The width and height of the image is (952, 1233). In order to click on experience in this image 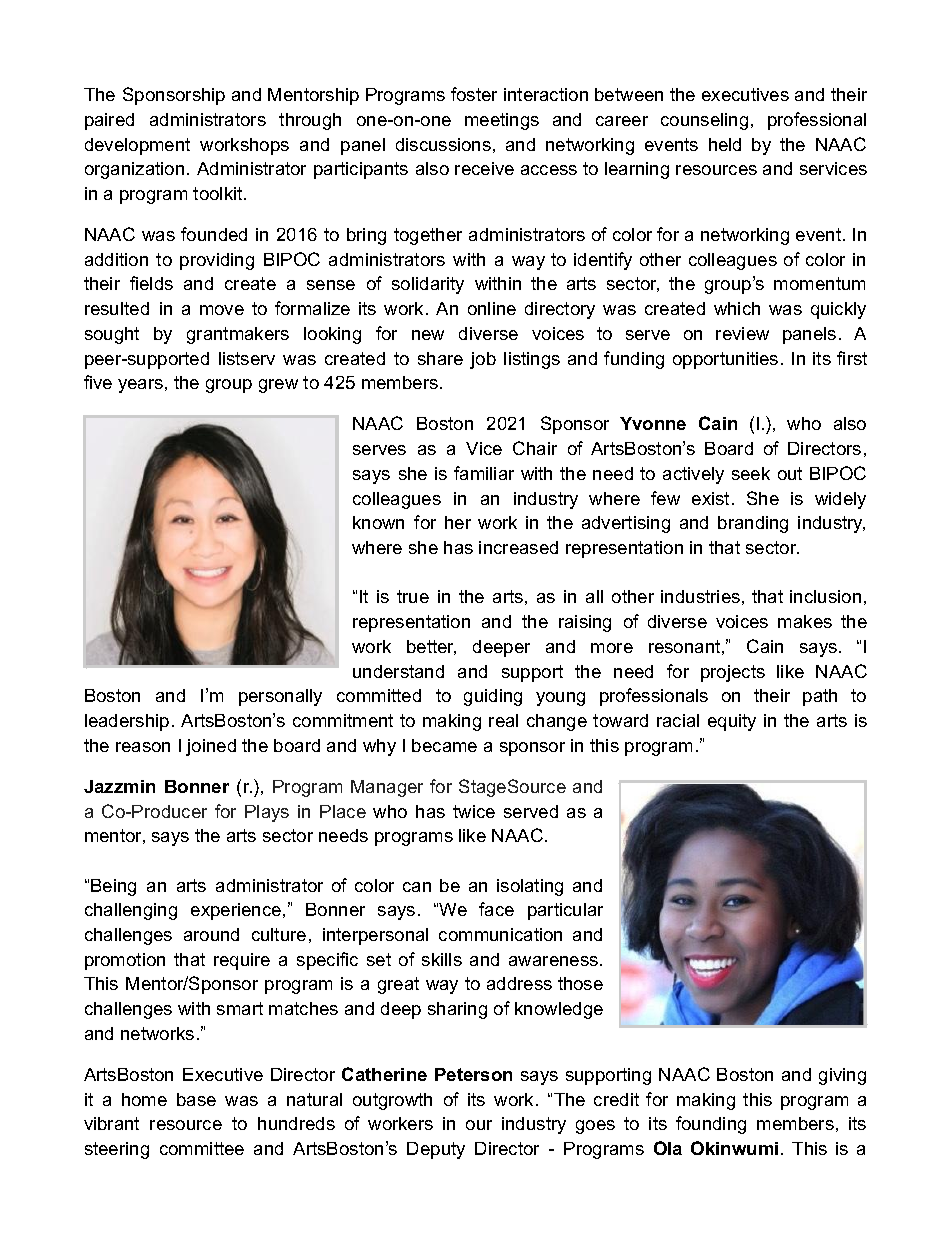, I will do `click(237, 911)`.
